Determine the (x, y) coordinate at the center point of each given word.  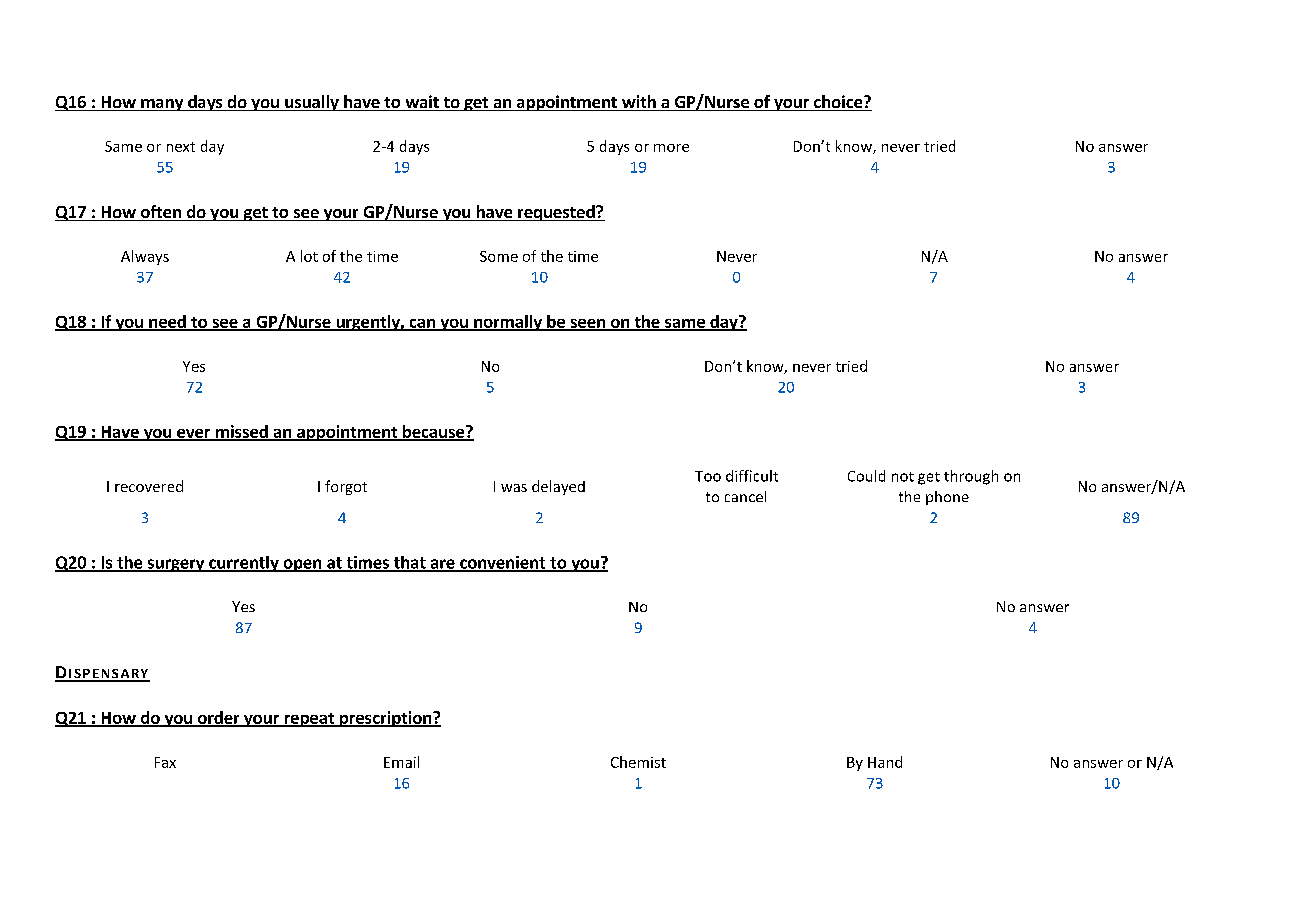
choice (838, 103)
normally (508, 323)
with (639, 103)
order (219, 718)
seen (587, 325)
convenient (502, 563)
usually (312, 103)
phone (947, 498)
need (167, 323)
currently (244, 564)
